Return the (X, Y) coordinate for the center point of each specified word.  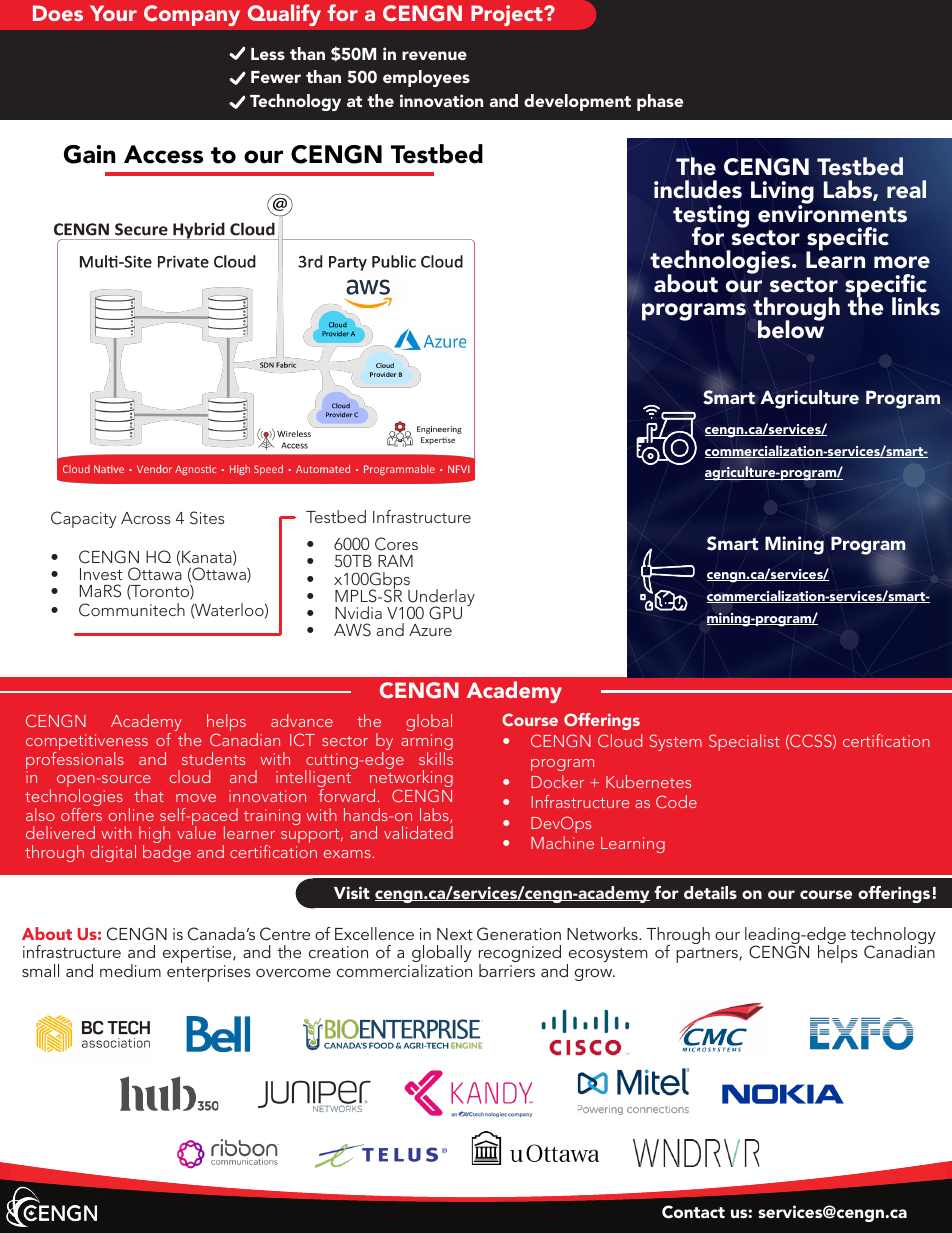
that (149, 795)
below (791, 329)
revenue (434, 55)
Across (146, 518)
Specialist (744, 742)
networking (411, 780)
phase (660, 102)
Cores (396, 544)
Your (113, 13)
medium (130, 970)
